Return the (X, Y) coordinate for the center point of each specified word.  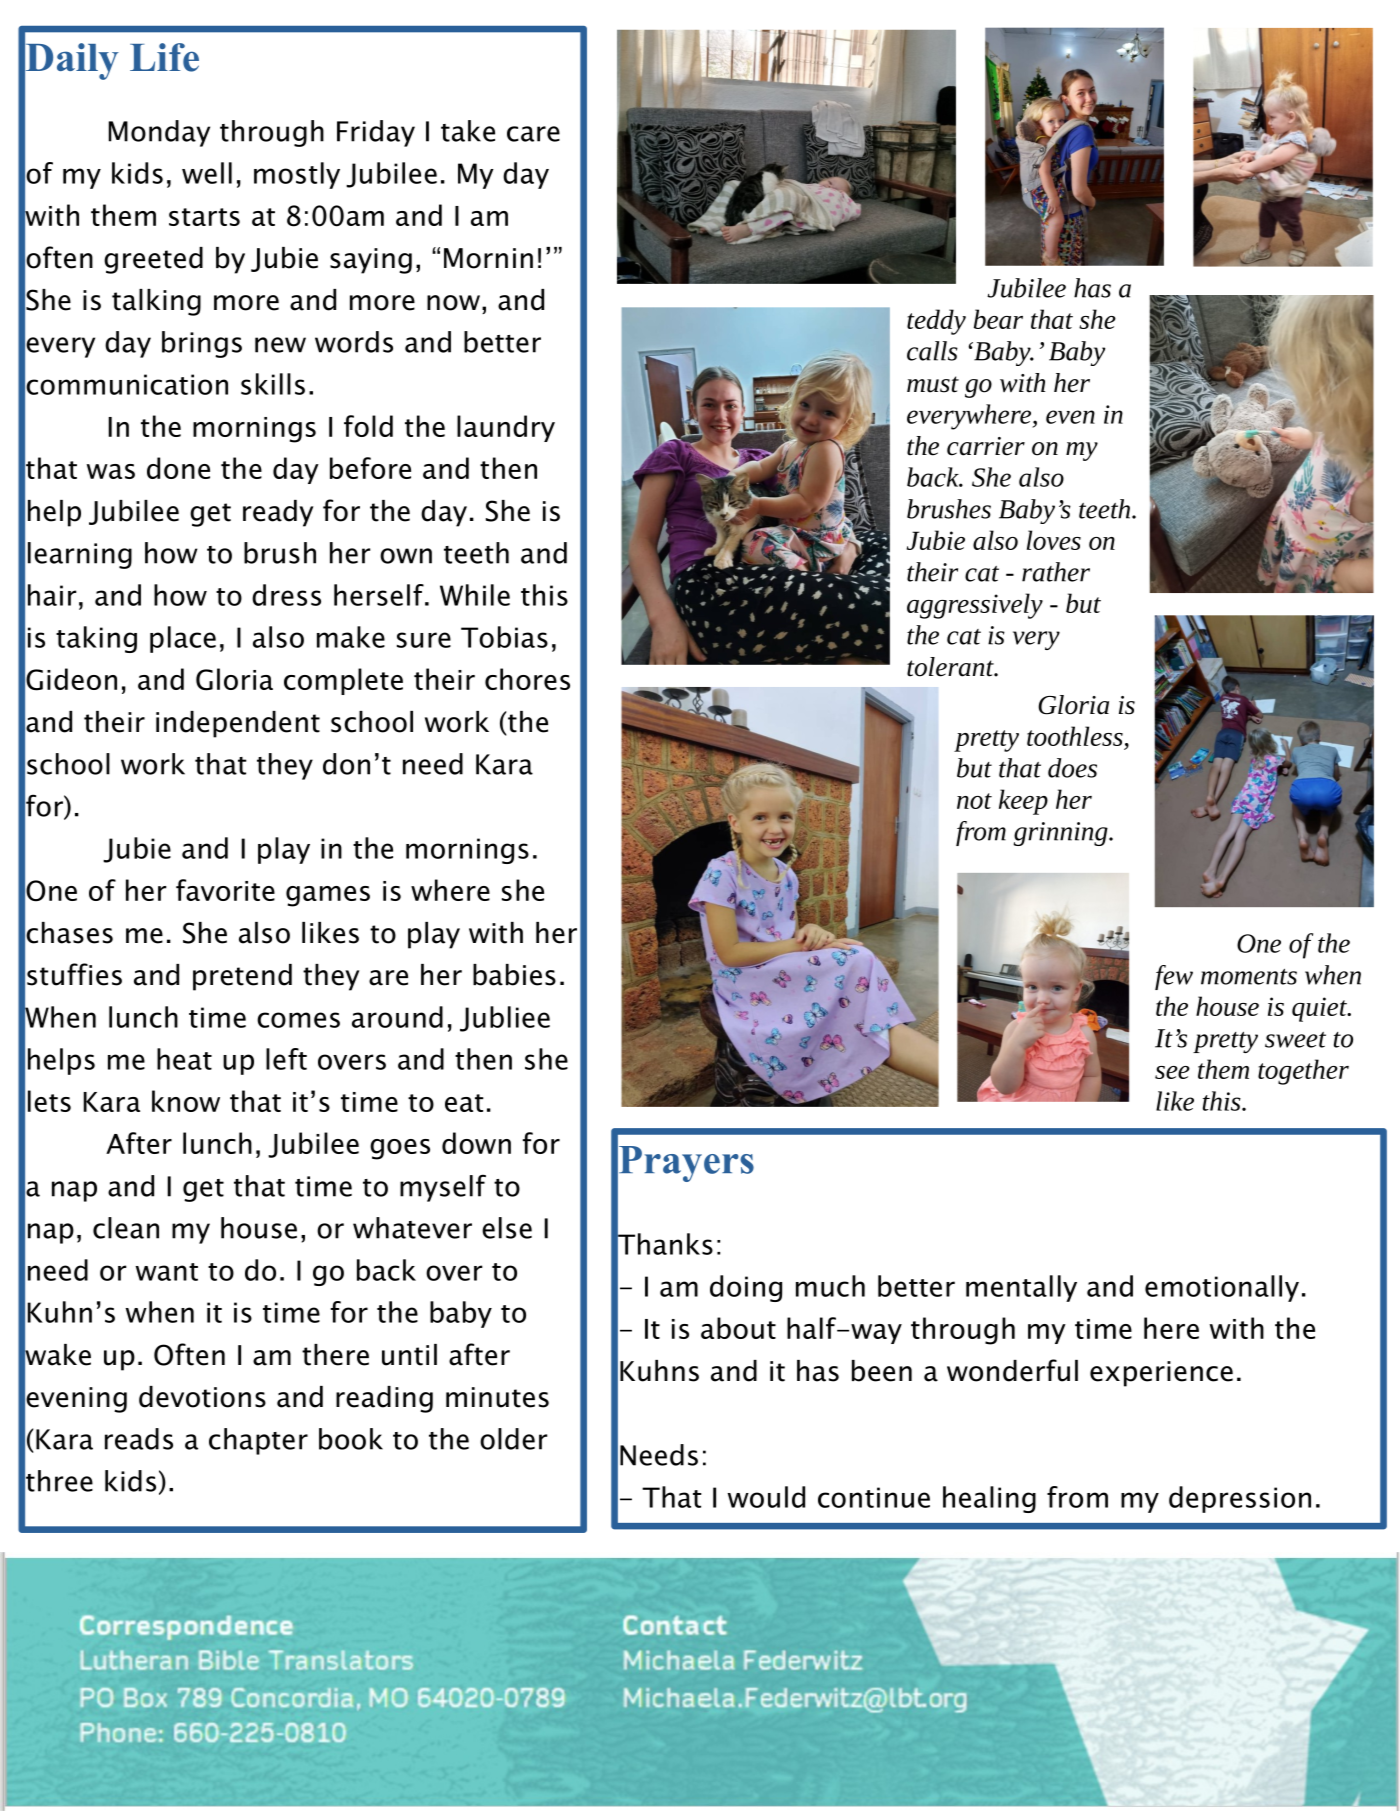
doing (746, 1288)
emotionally (1222, 1288)
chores (527, 679)
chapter (258, 1441)
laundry (506, 428)
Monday (159, 133)
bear (998, 319)
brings (202, 344)
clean (126, 1228)
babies (514, 975)
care (533, 134)
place (183, 639)
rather (1056, 572)
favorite (225, 890)
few (1174, 977)
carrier (986, 446)
